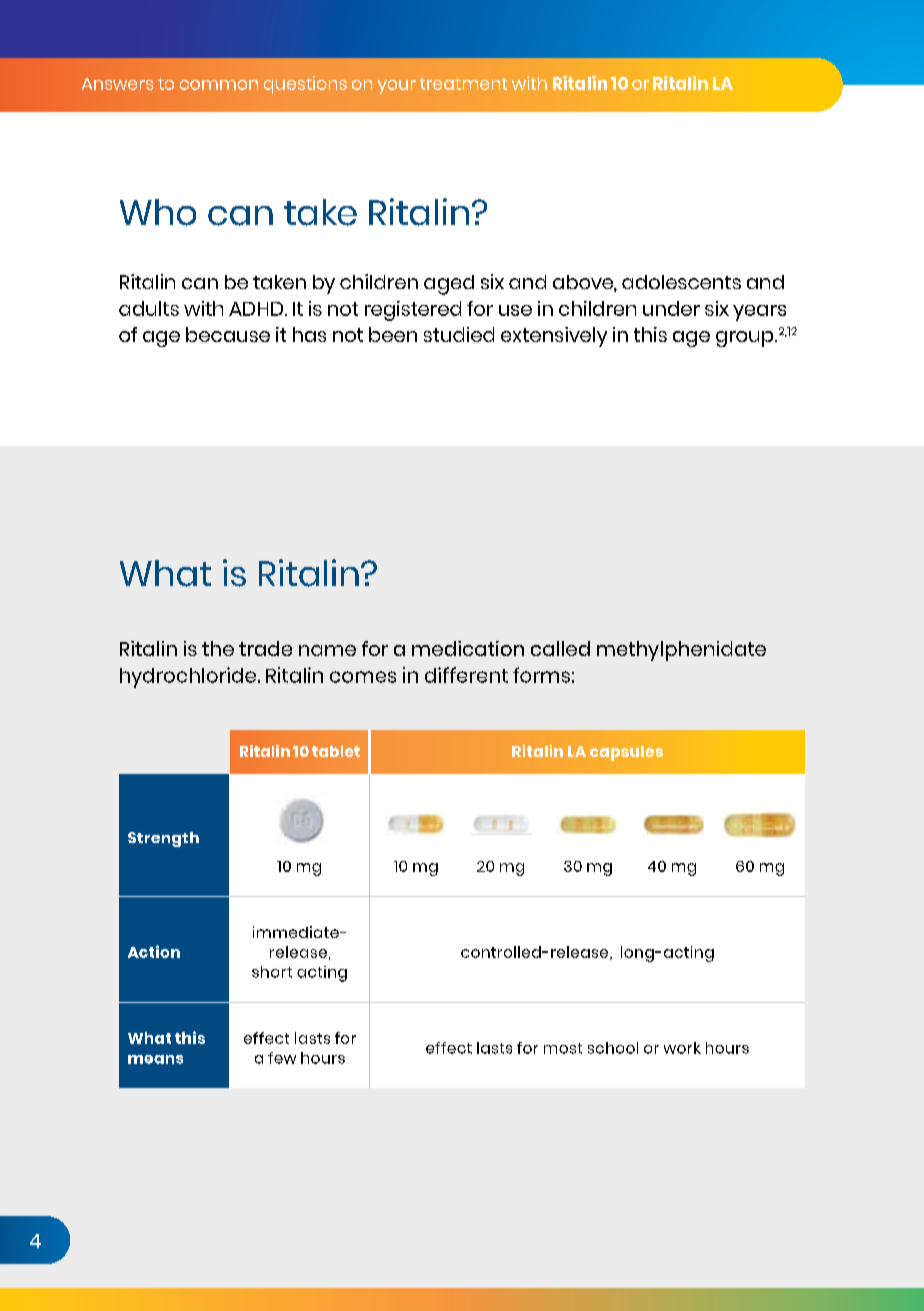 Image resolution: width=924 pixels, height=1311 pixels. Describe the element at coordinates (468, 648) in the screenshot. I see `medication` at that location.
